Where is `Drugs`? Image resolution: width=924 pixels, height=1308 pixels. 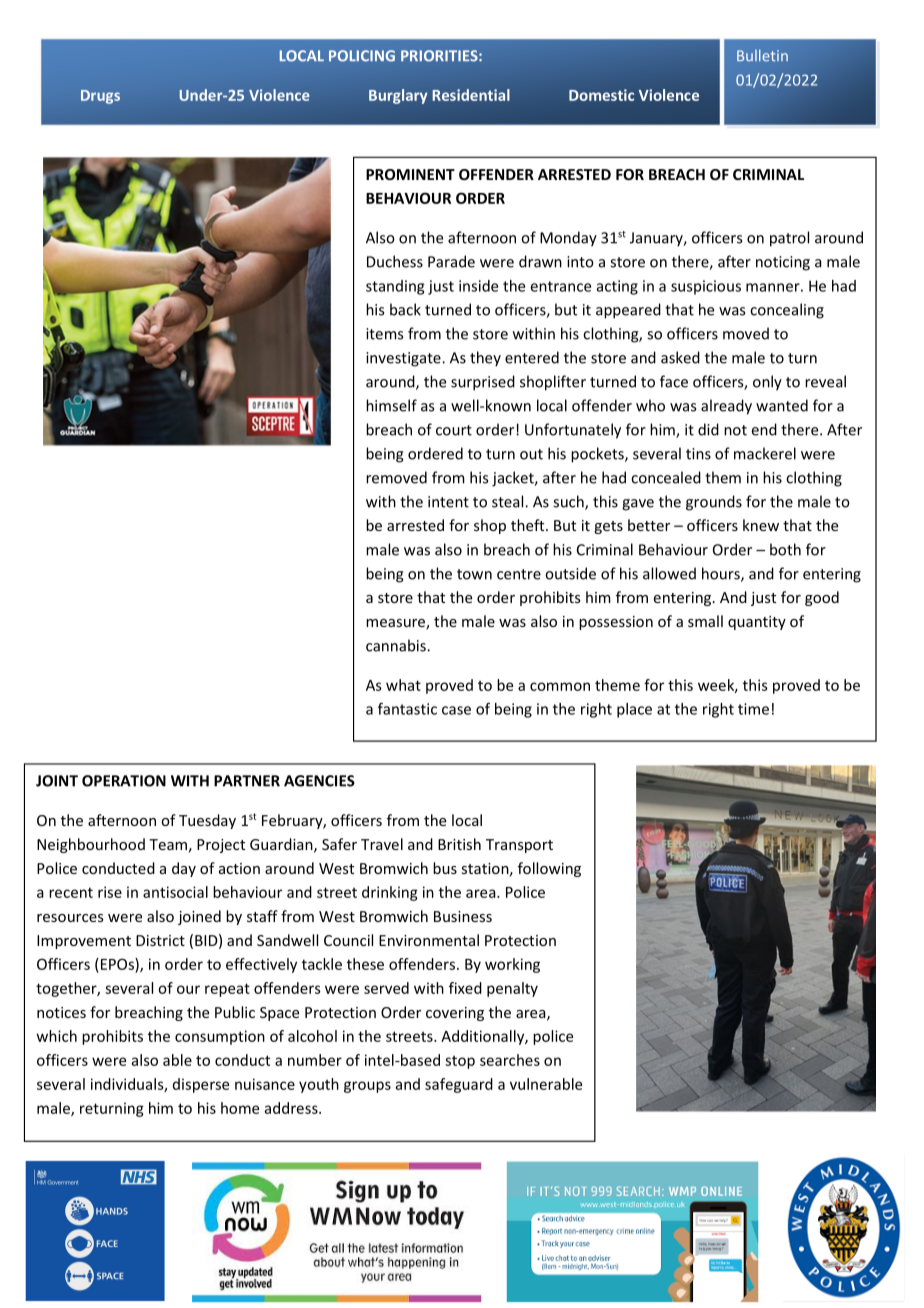 Drugs is located at coordinates (100, 97).
